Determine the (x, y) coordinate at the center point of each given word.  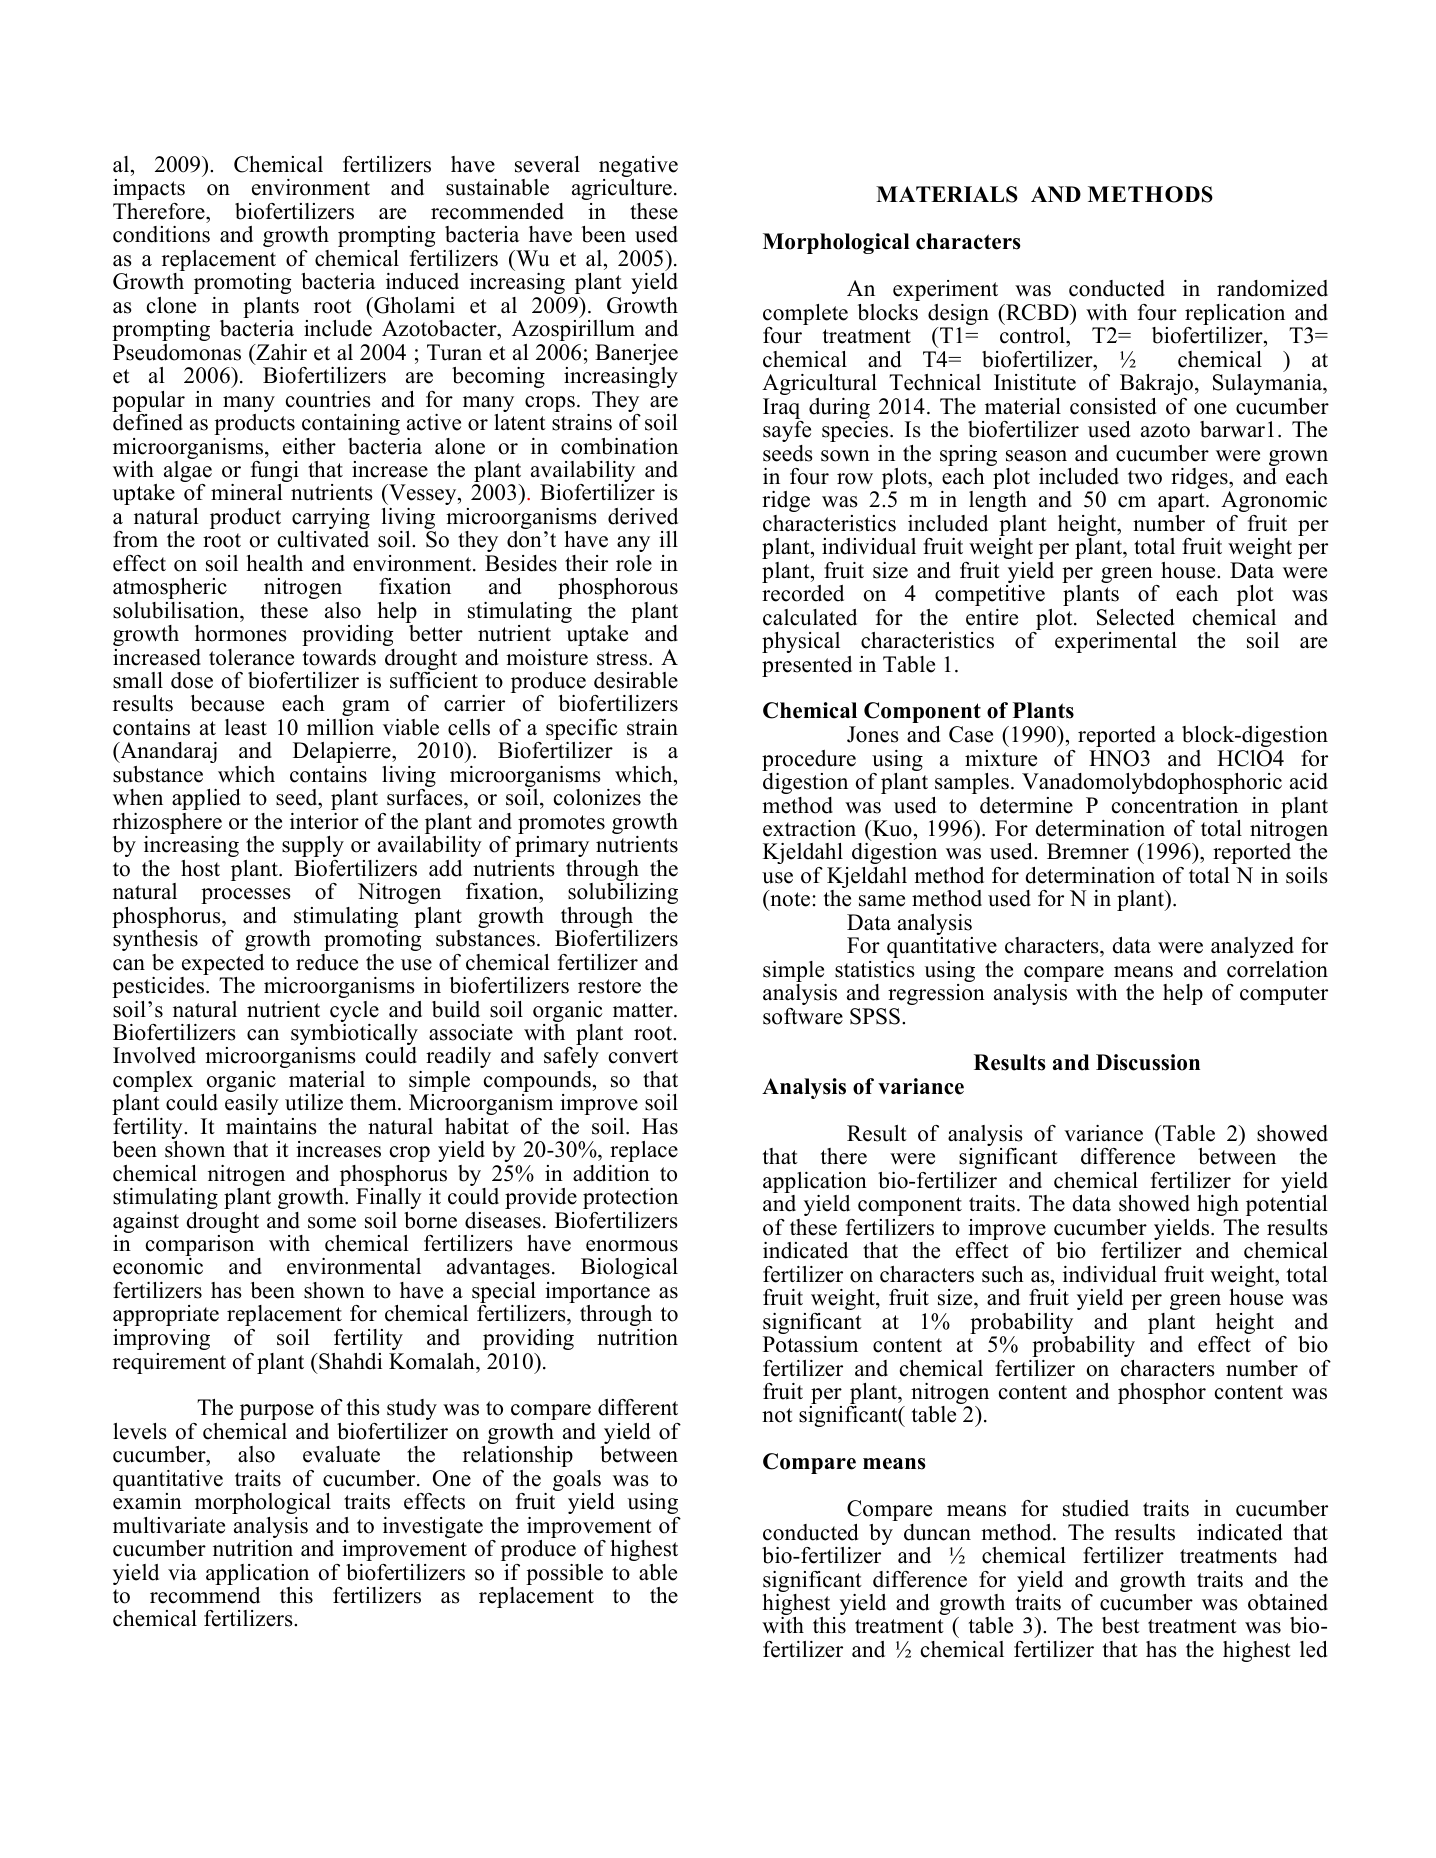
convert (643, 1056)
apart (1182, 502)
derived (643, 516)
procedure (809, 760)
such (1003, 1274)
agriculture (622, 189)
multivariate (169, 1525)
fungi (275, 473)
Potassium (810, 1344)
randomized (1272, 288)
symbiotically (354, 1036)
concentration (1175, 805)
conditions (161, 234)
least (246, 727)
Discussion (1148, 1062)
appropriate (166, 1315)
